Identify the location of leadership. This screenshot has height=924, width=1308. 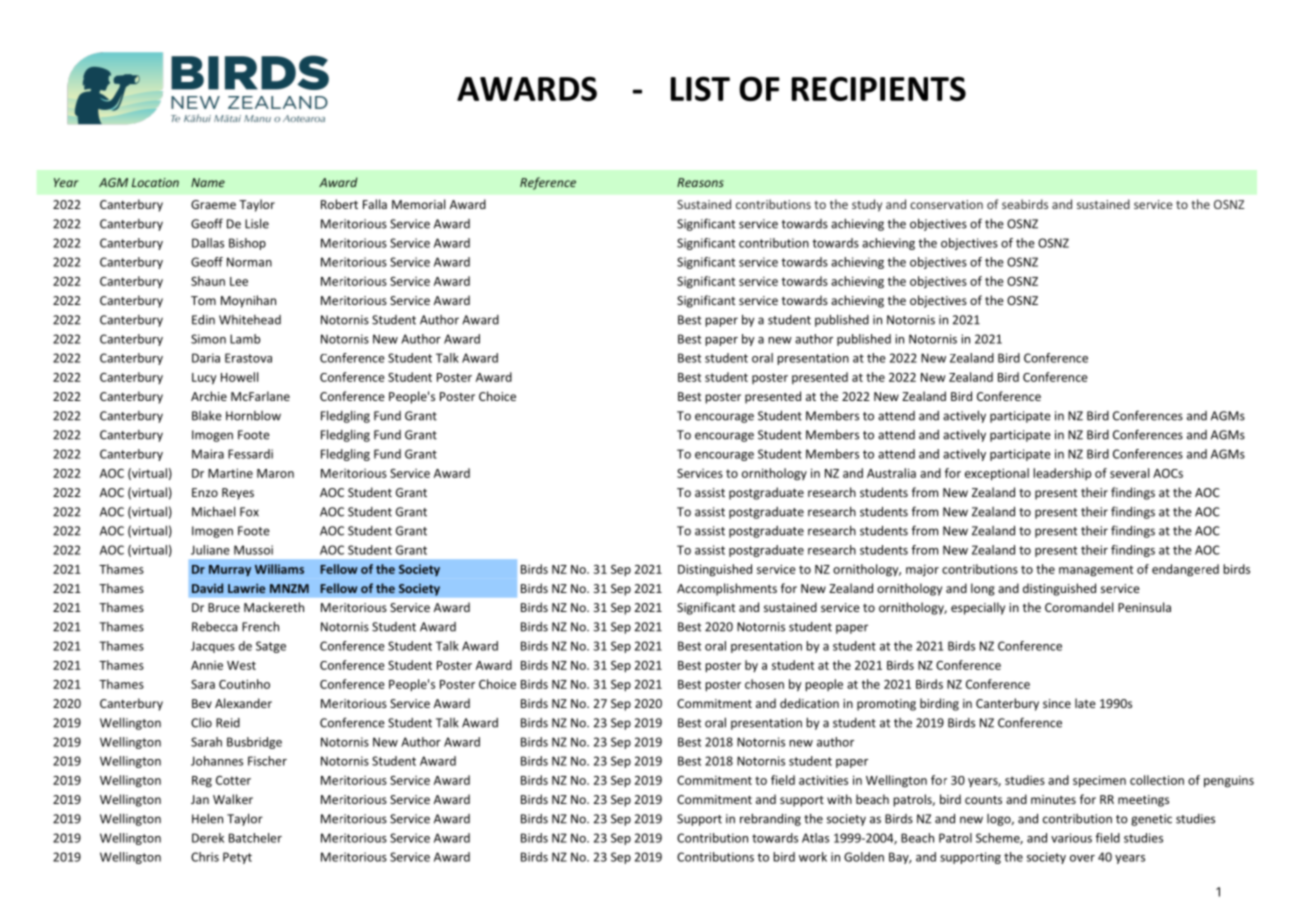
(1062, 474).
